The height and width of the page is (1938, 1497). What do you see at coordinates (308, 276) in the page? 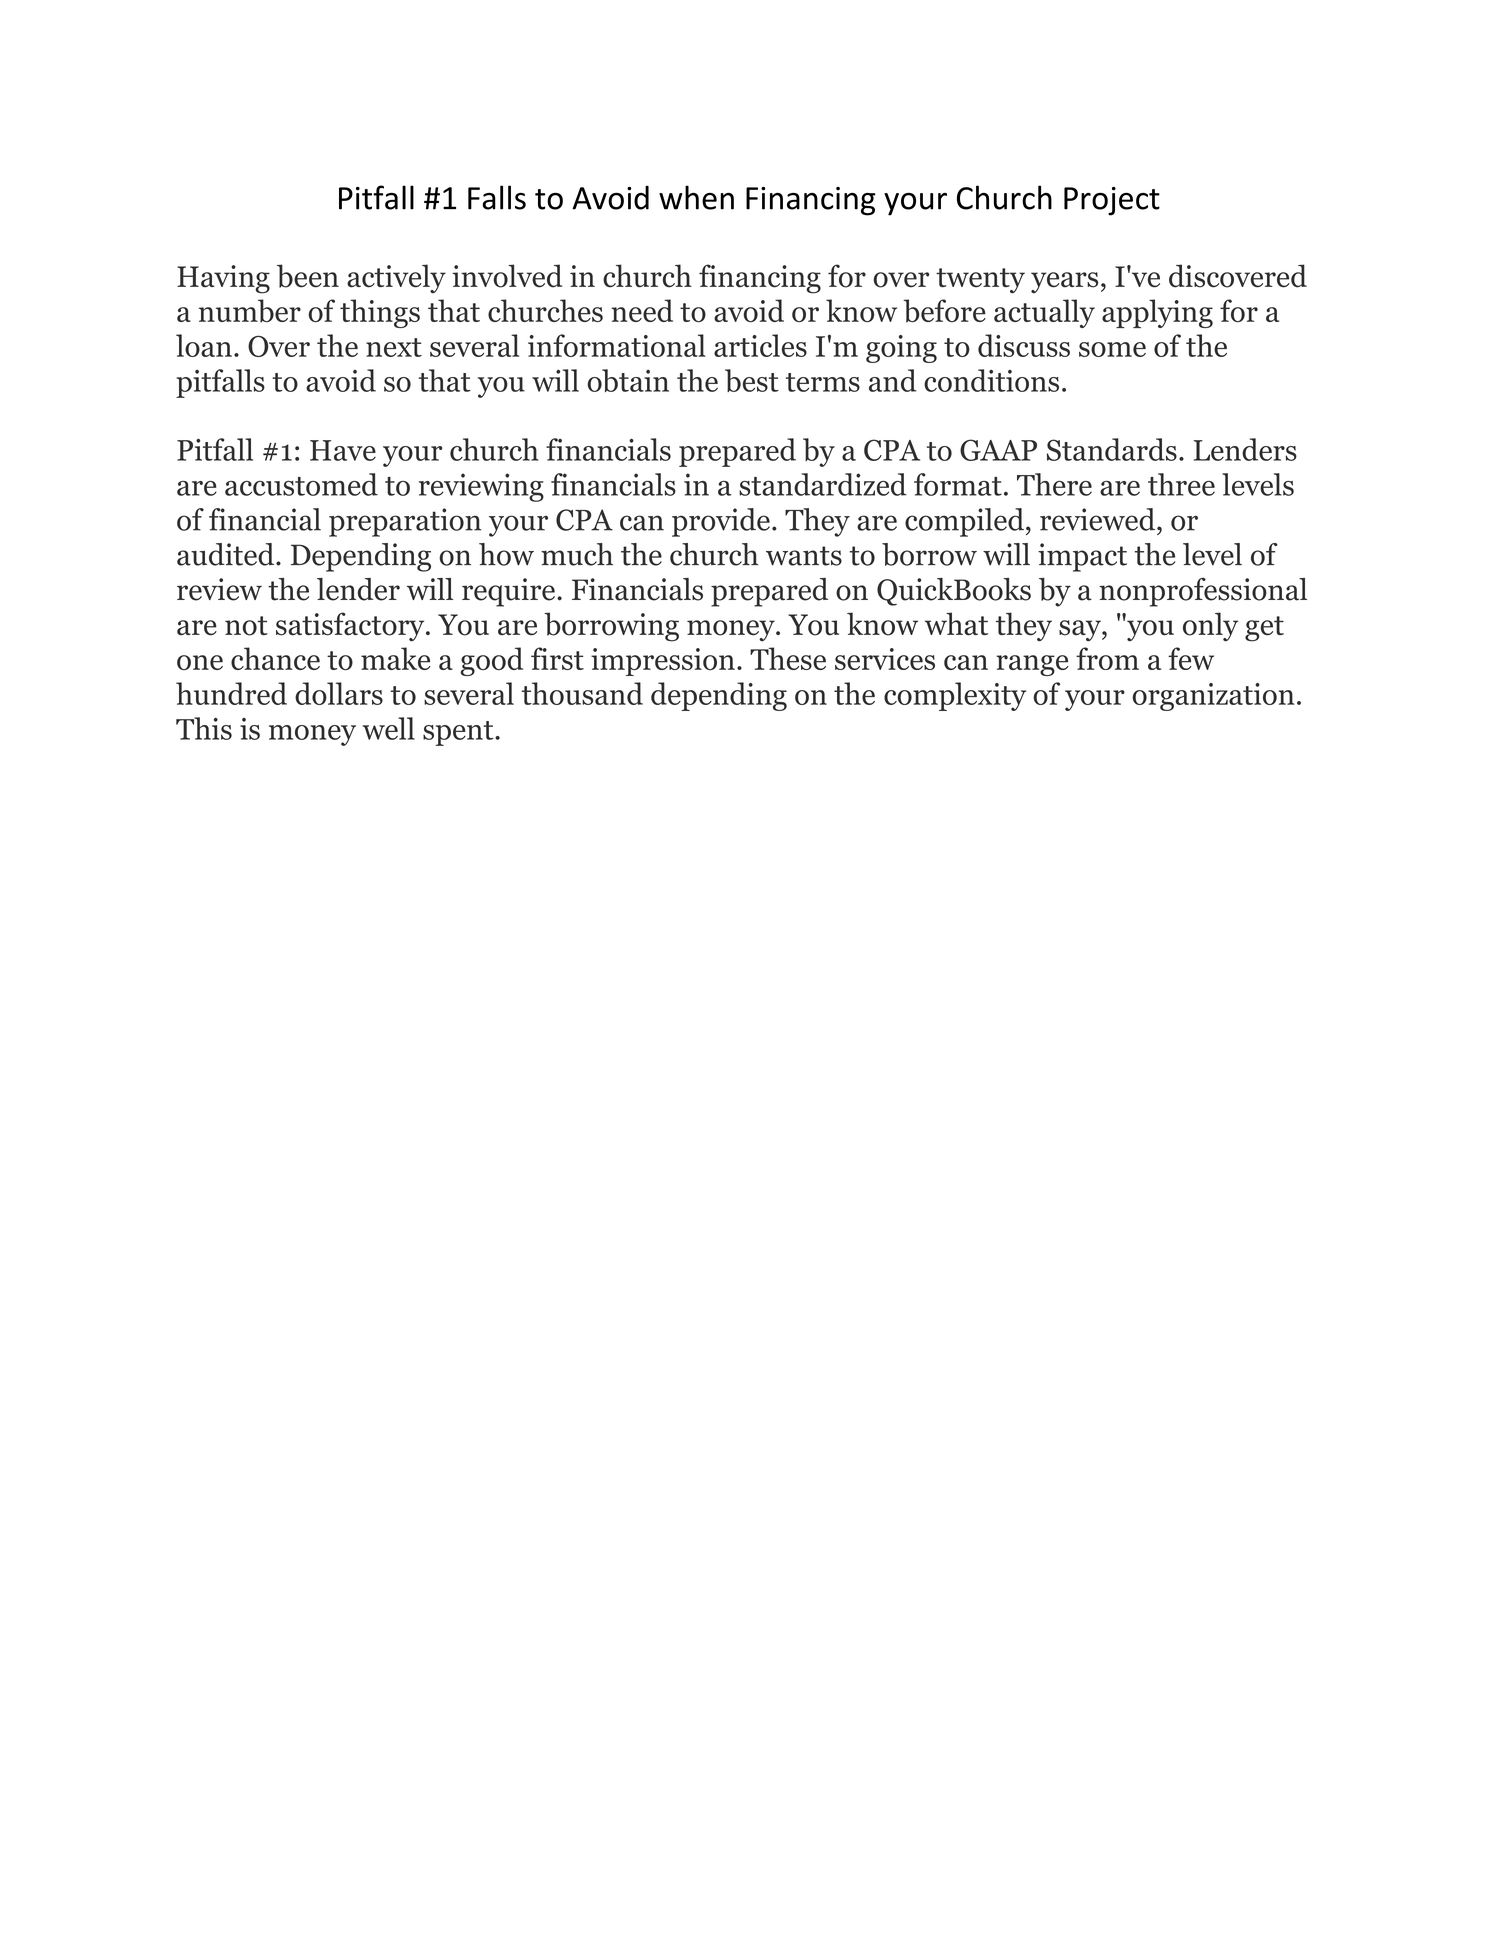
I see `been` at bounding box center [308, 276].
